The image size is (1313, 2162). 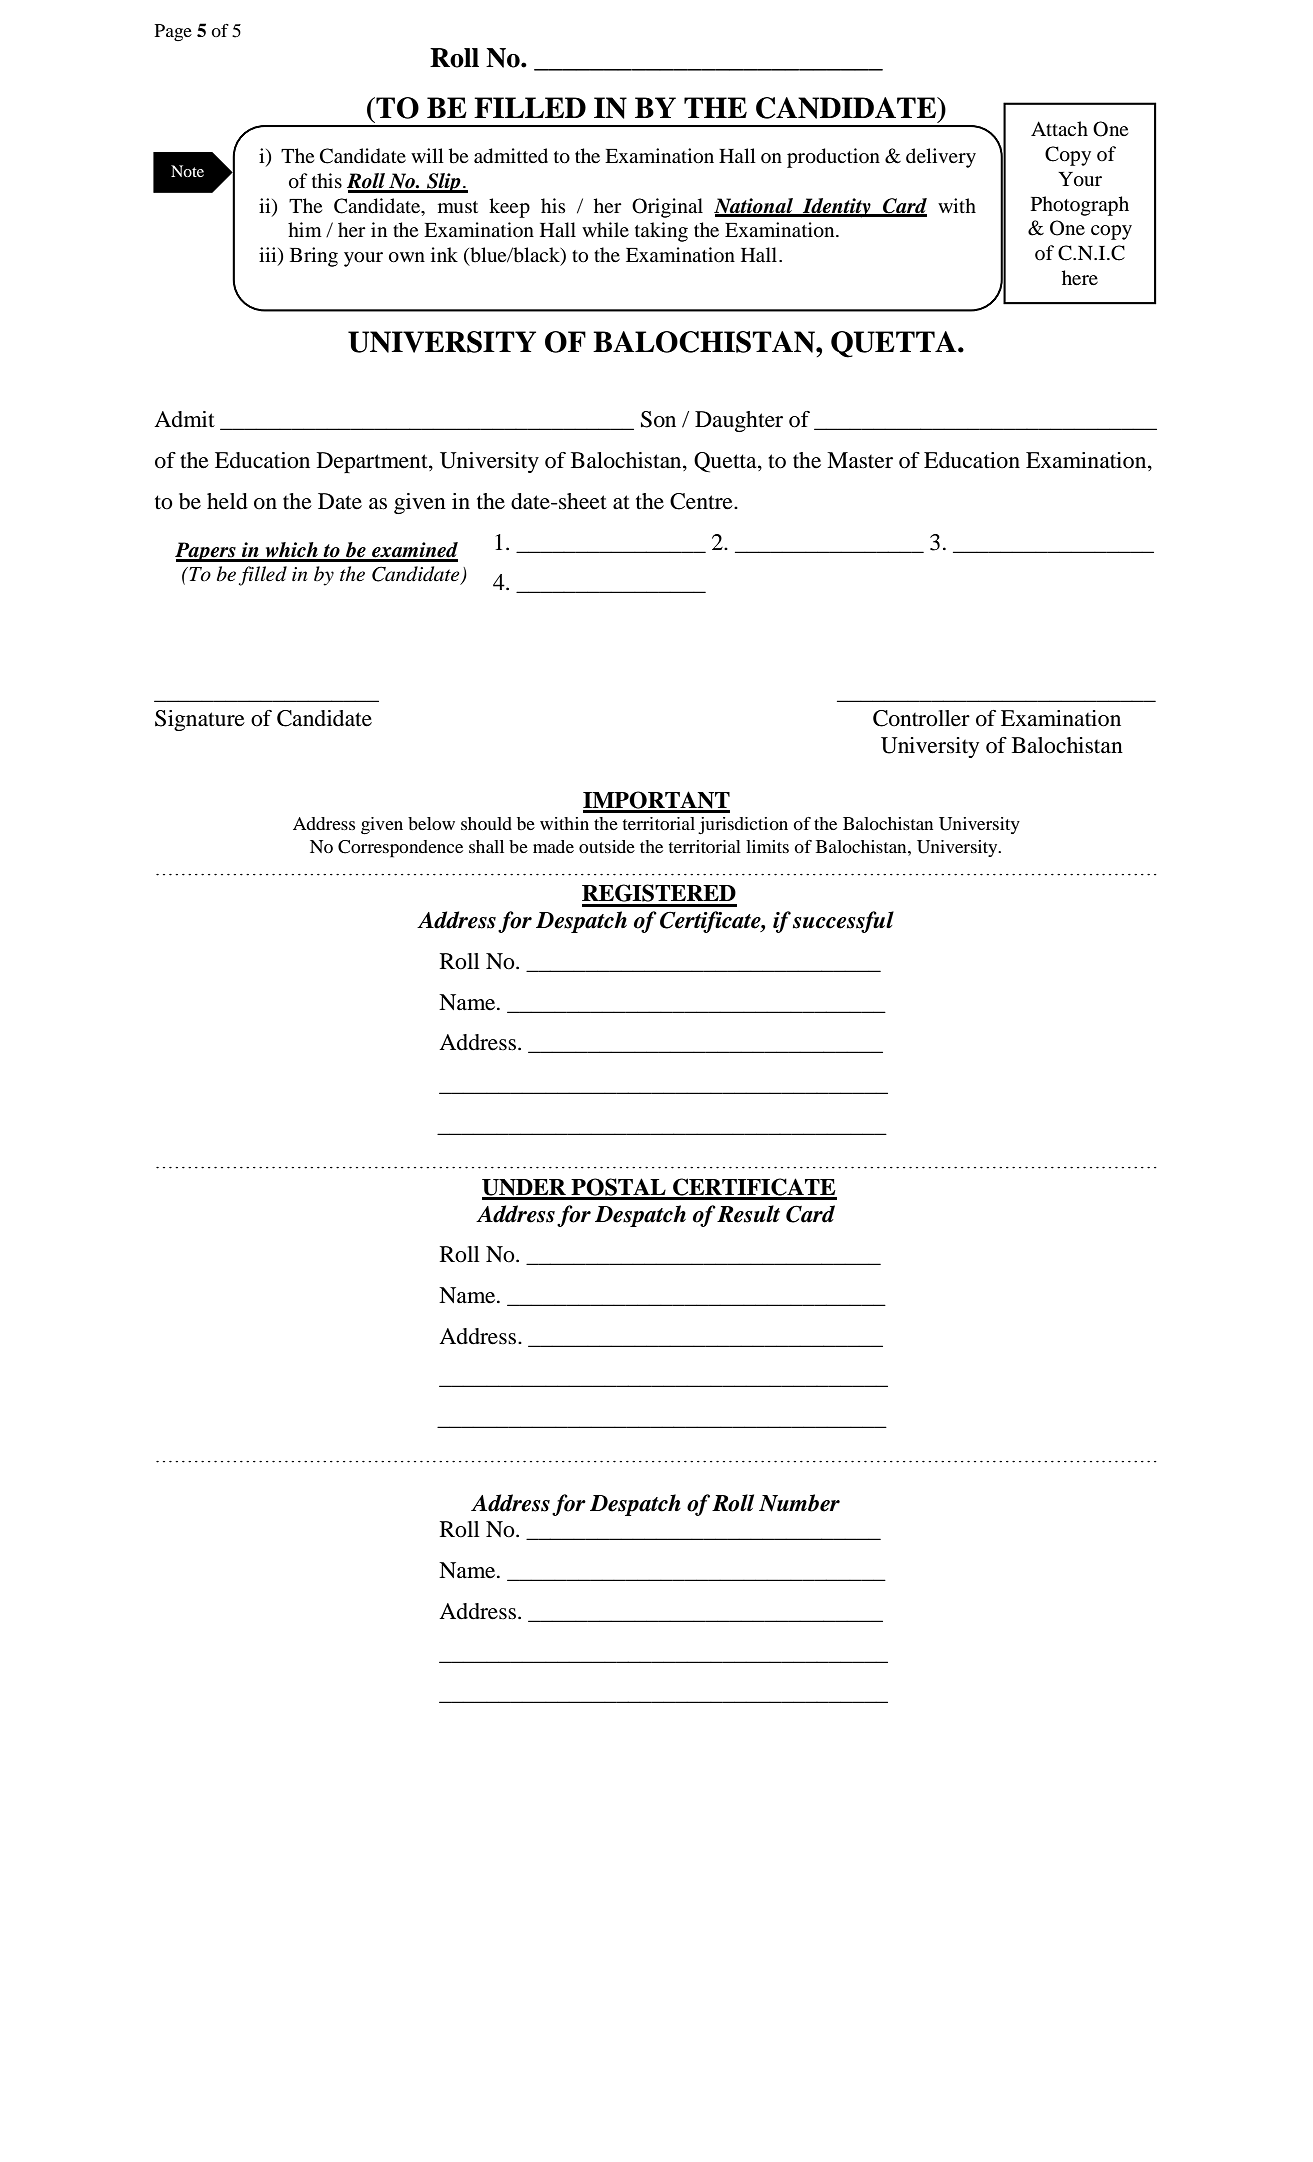 What do you see at coordinates (200, 720) in the page?
I see `Signature` at bounding box center [200, 720].
